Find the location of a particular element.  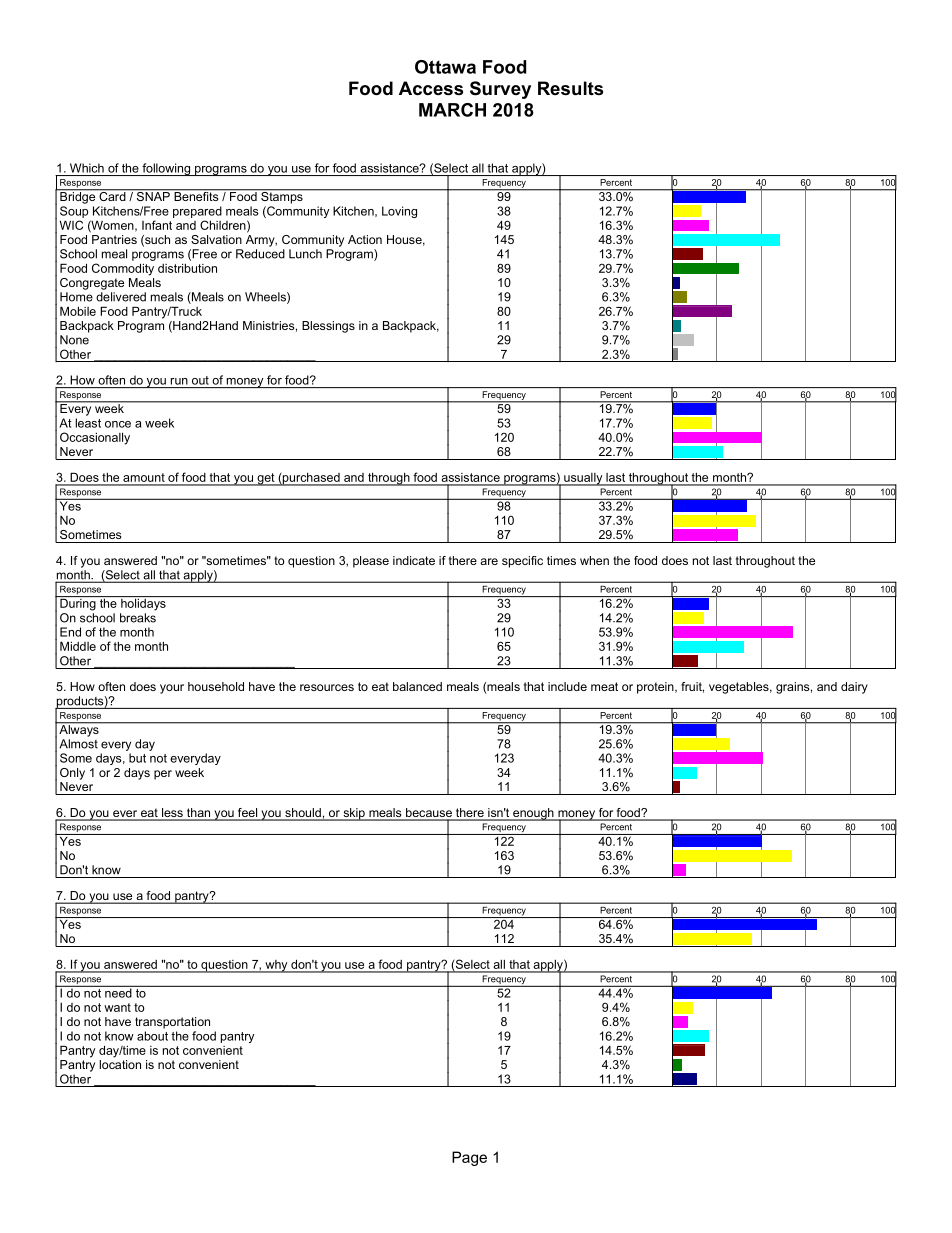

enough is located at coordinates (533, 814).
